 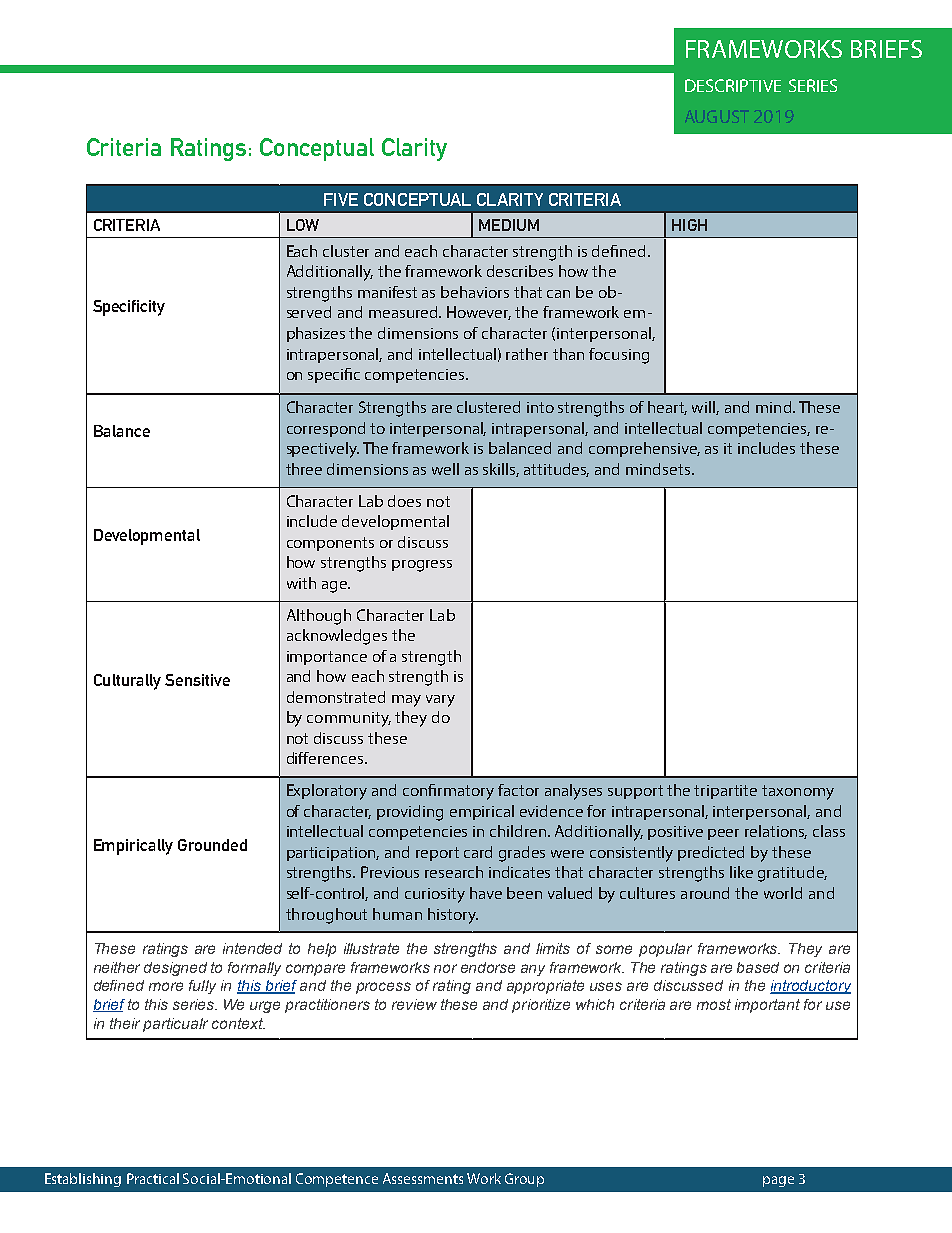 What do you see at coordinates (153, 1178) in the page?
I see `Practical` at bounding box center [153, 1178].
